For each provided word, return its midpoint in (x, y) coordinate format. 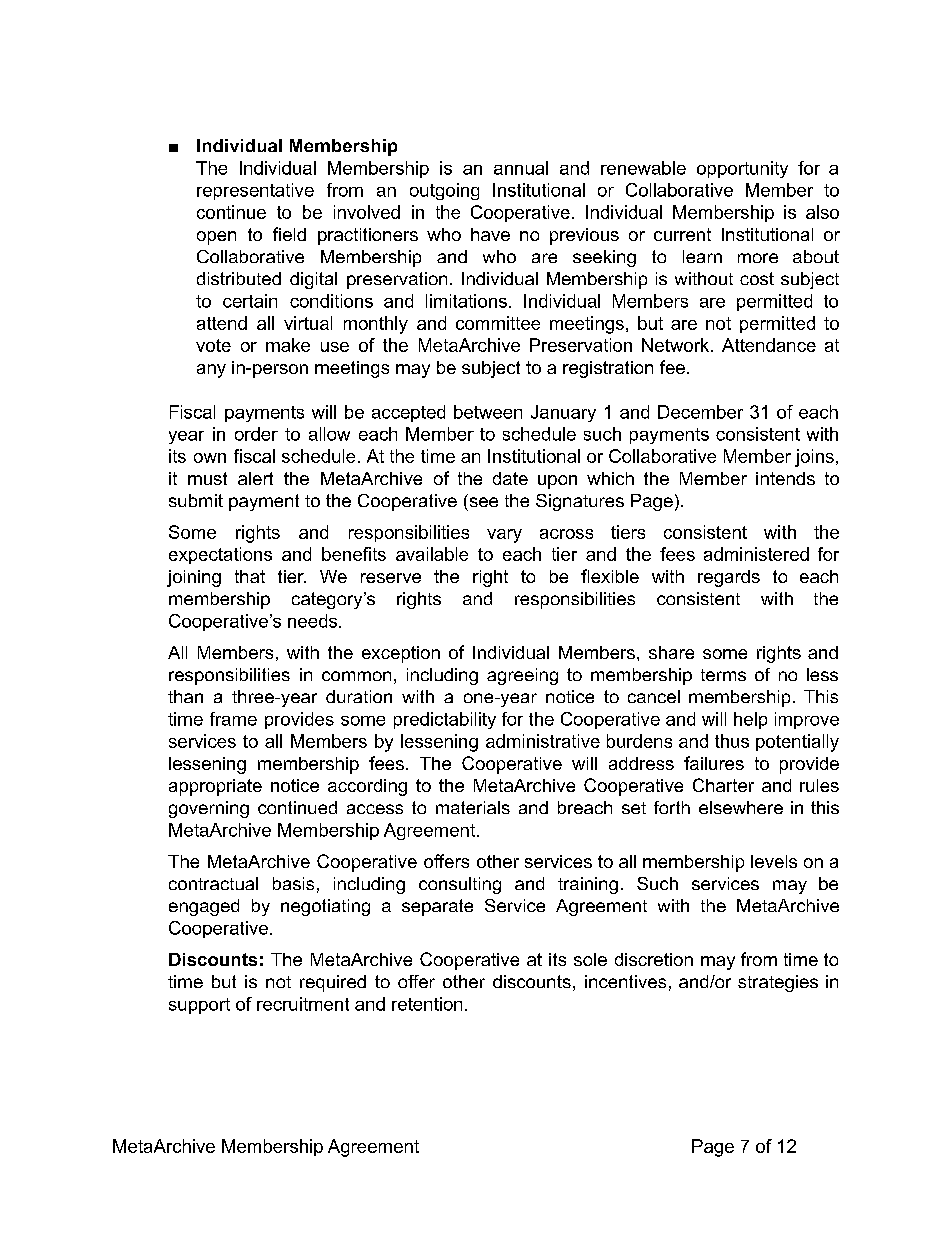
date (510, 478)
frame (233, 719)
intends (785, 478)
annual (521, 168)
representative (255, 191)
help (750, 720)
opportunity (742, 169)
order (256, 434)
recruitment (303, 1004)
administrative (543, 741)
